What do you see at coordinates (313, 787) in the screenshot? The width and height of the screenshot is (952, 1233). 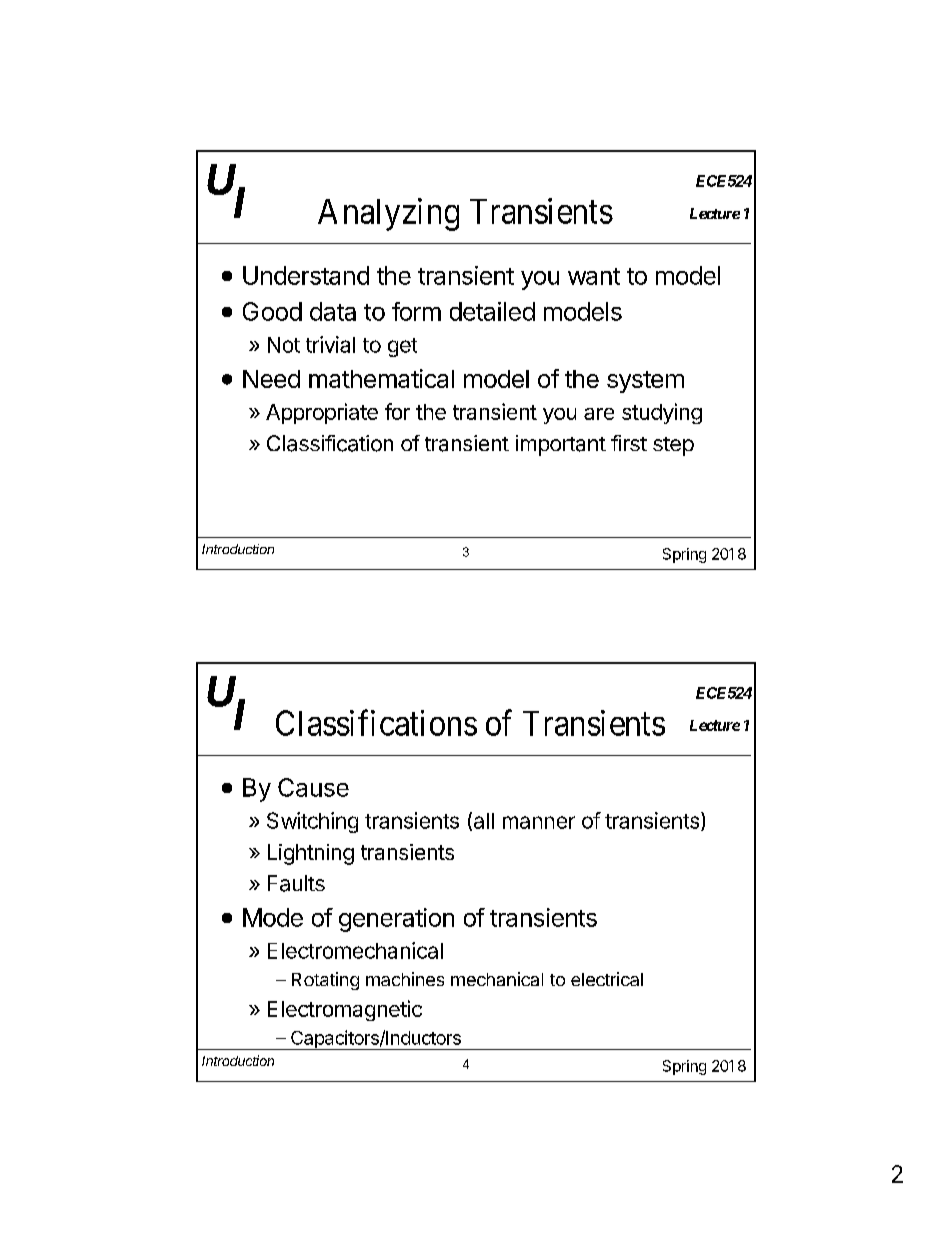 I see `Cause` at bounding box center [313, 787].
